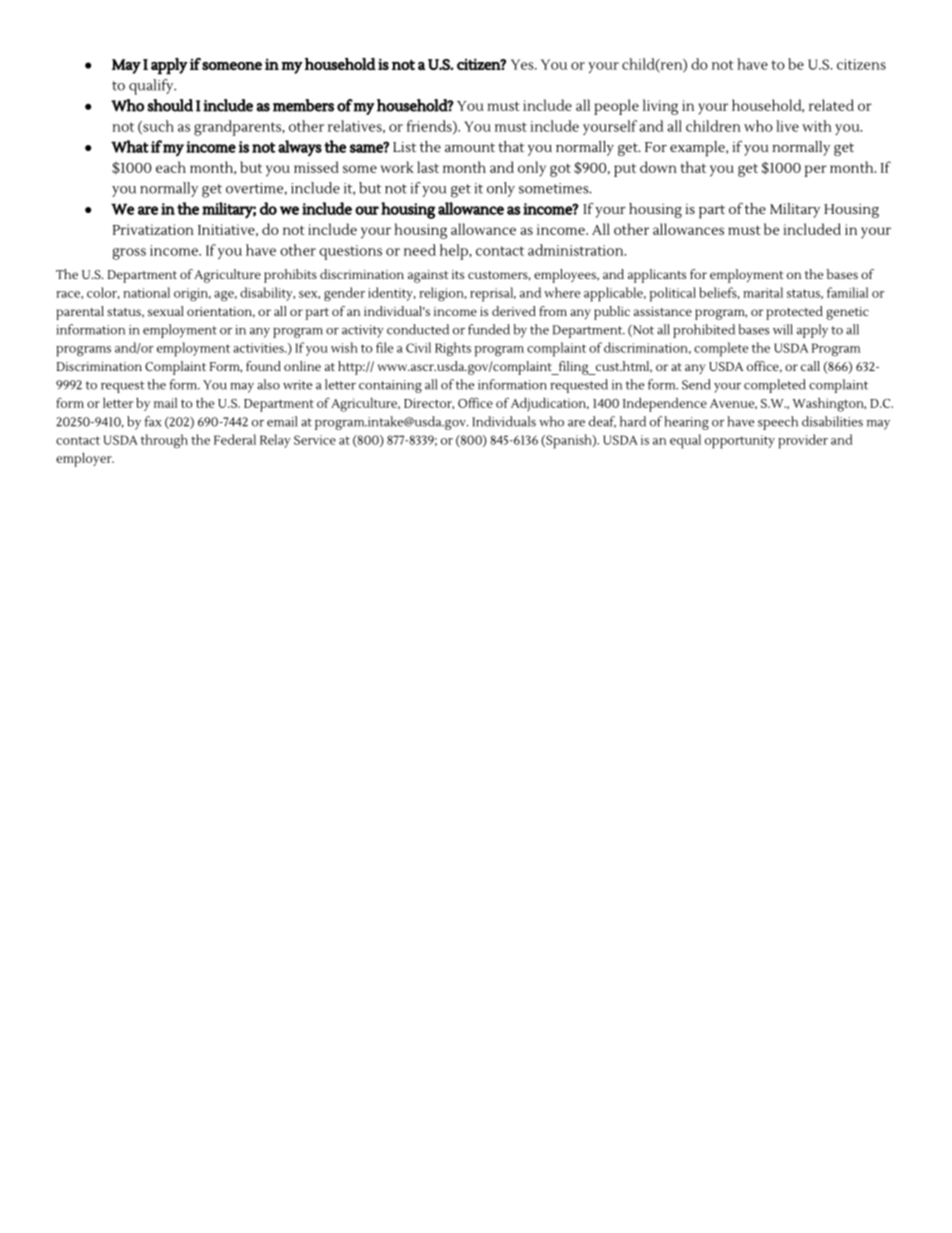  What do you see at coordinates (453, 349) in the page?
I see `Rights` at bounding box center [453, 349].
